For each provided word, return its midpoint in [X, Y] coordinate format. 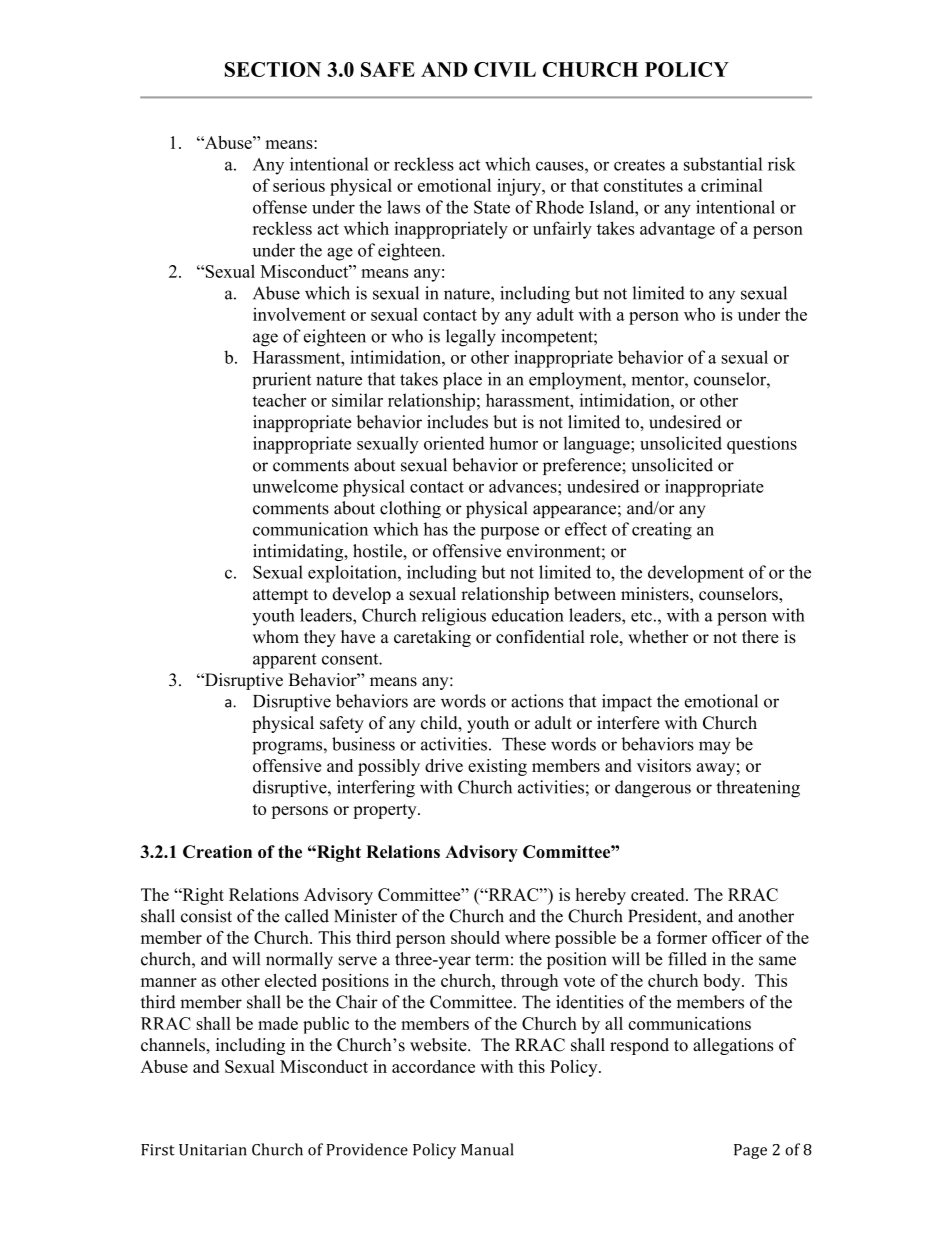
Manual [487, 1149]
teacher [279, 400]
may [715, 748]
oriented [454, 443]
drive [444, 765]
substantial [723, 164]
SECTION [273, 69]
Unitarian [213, 1150]
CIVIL [505, 69]
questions [762, 445]
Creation [217, 851]
